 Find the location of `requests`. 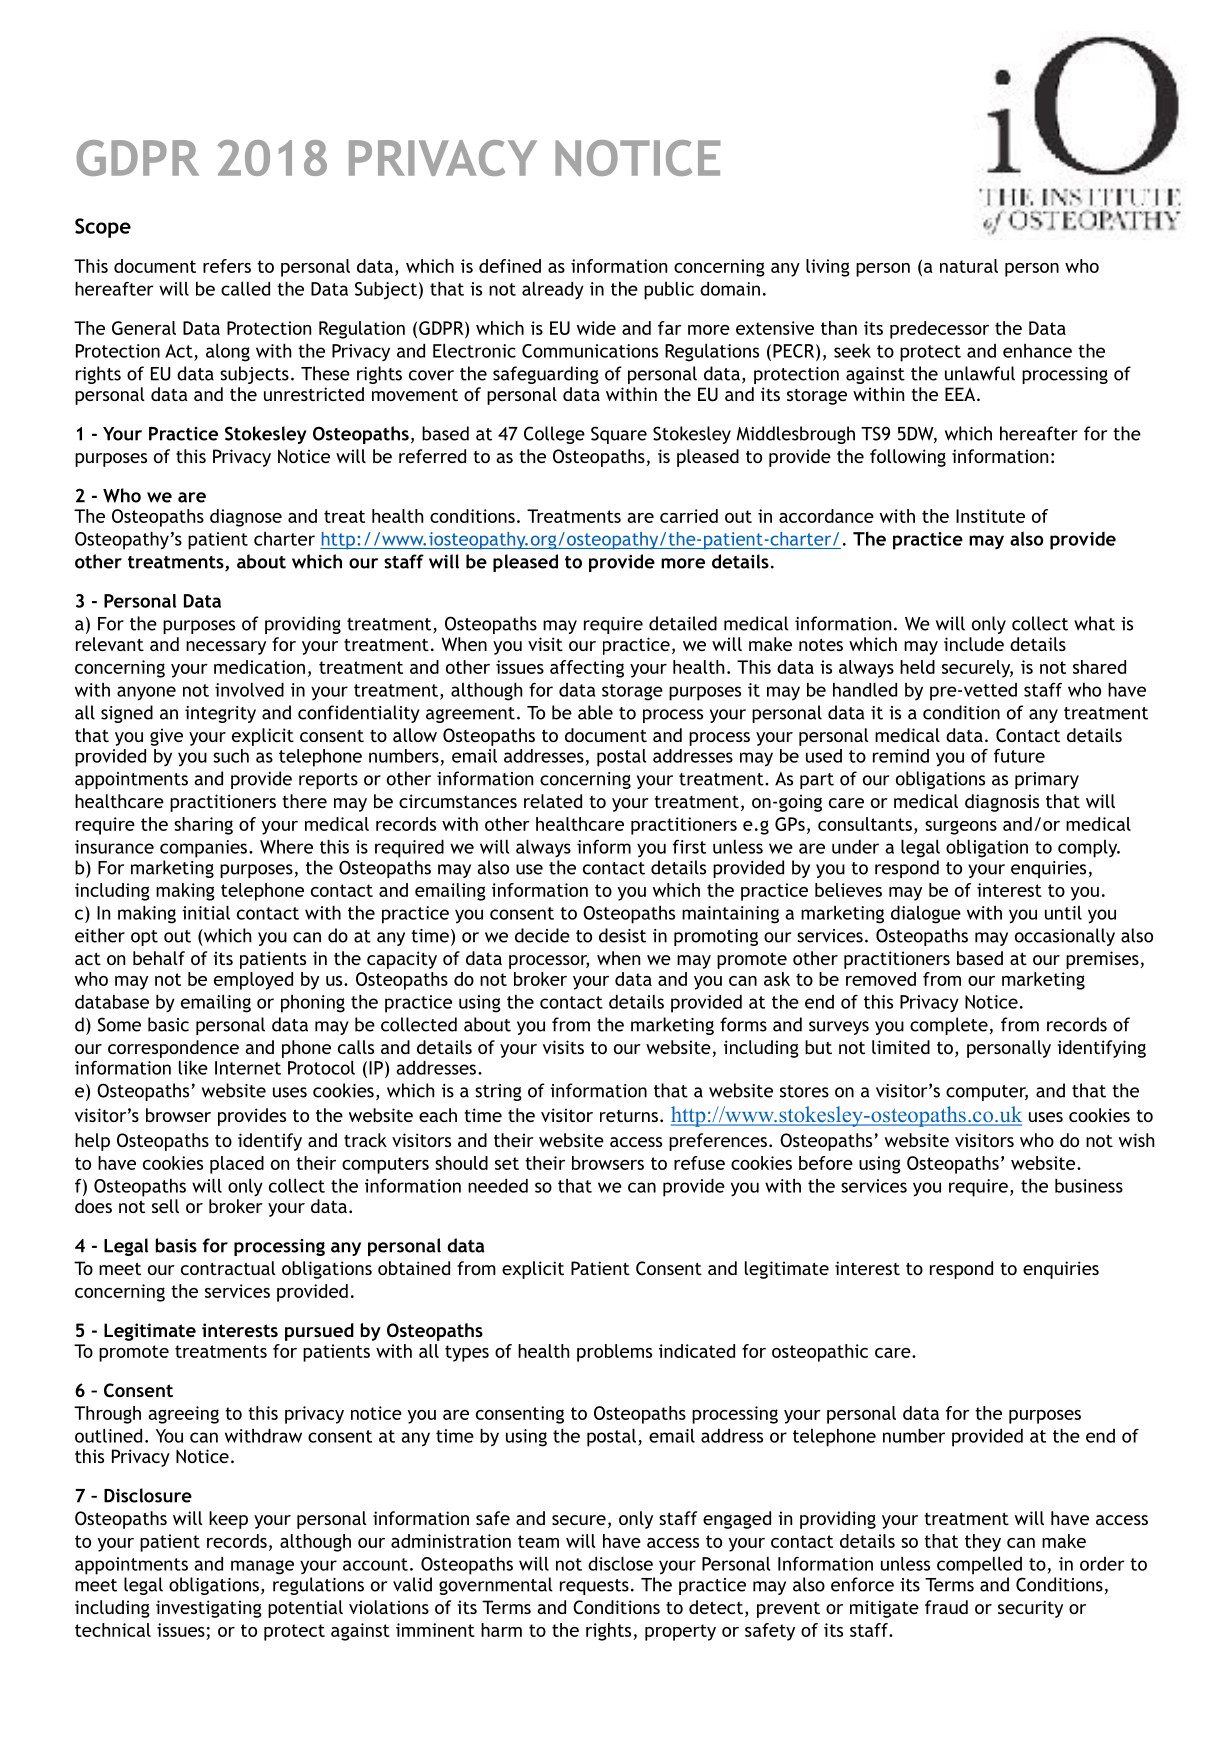

requests is located at coordinates (594, 1587).
